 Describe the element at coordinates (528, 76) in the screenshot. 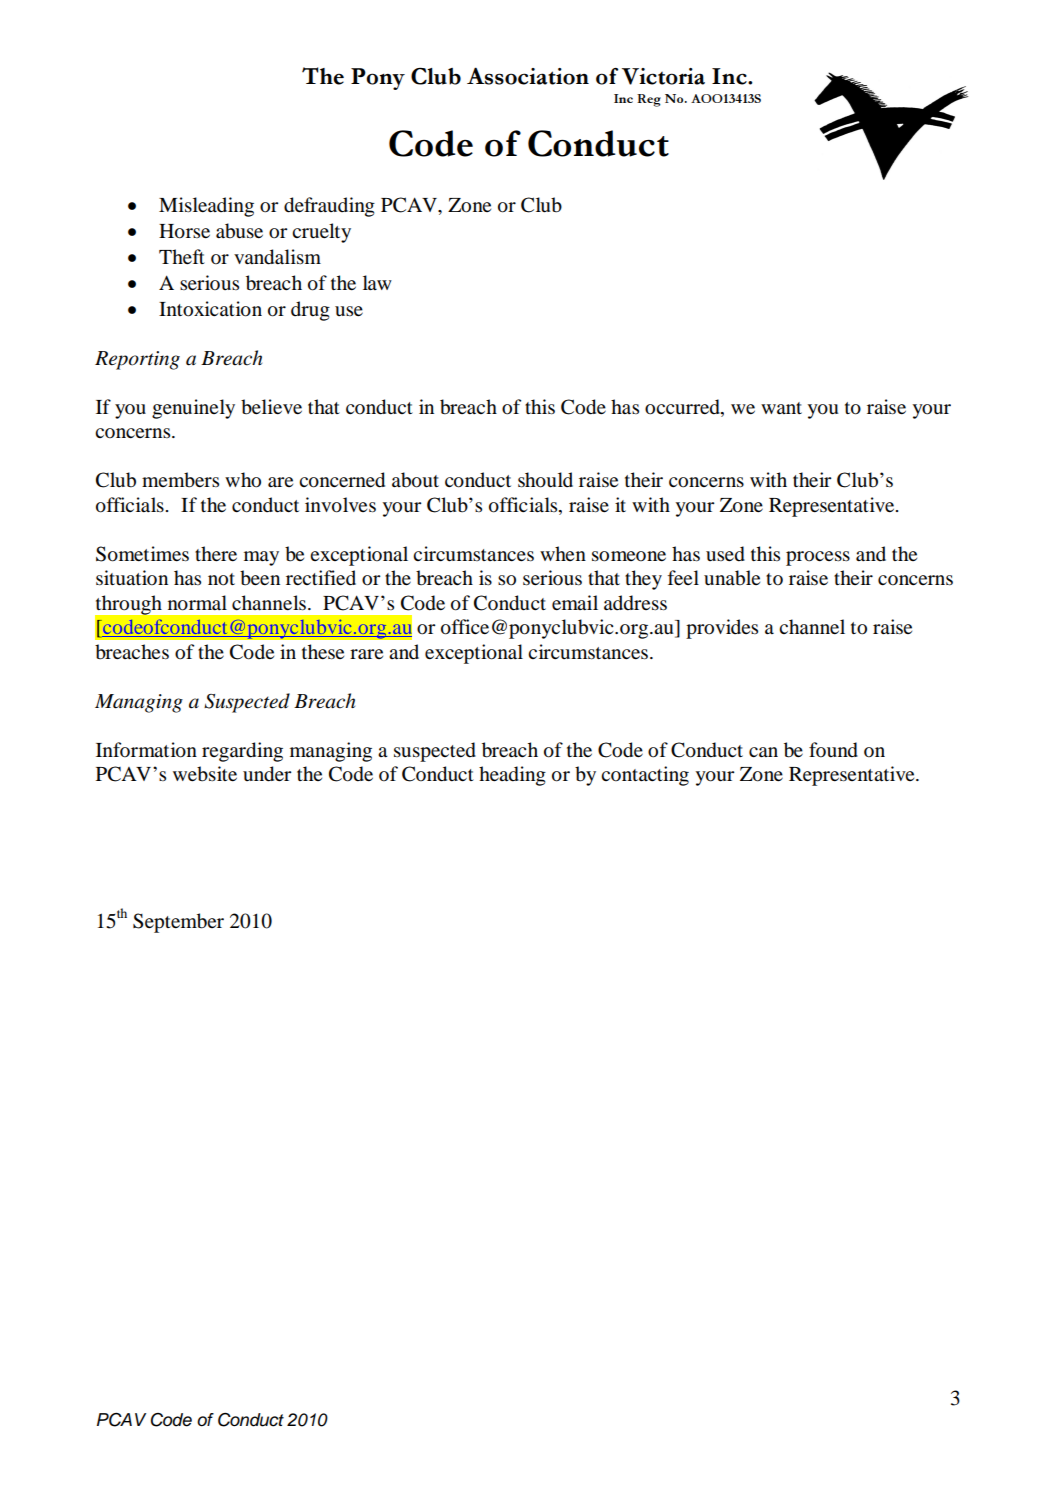

I see `Association` at that location.
